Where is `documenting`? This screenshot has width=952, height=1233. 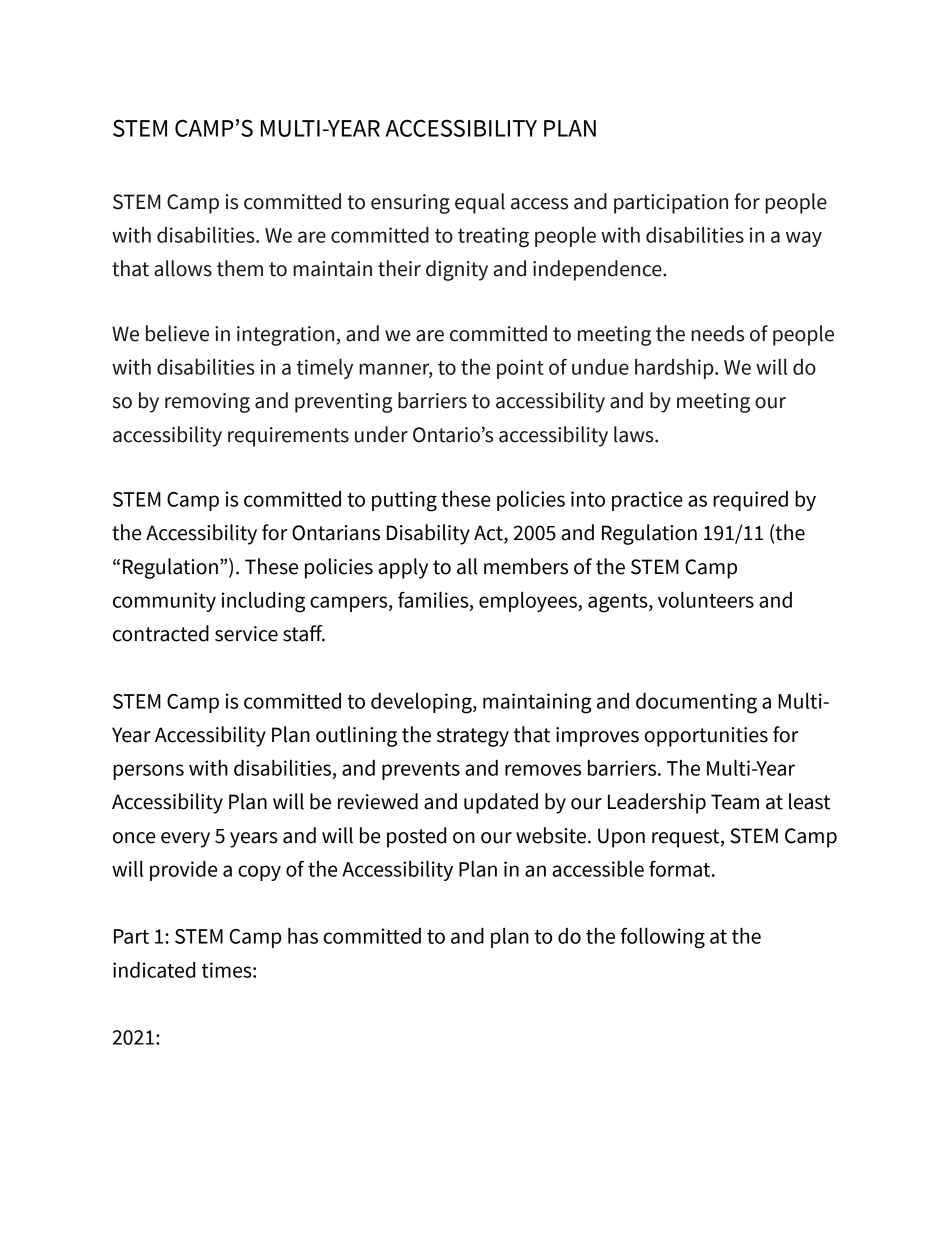 documenting is located at coordinates (696, 703).
